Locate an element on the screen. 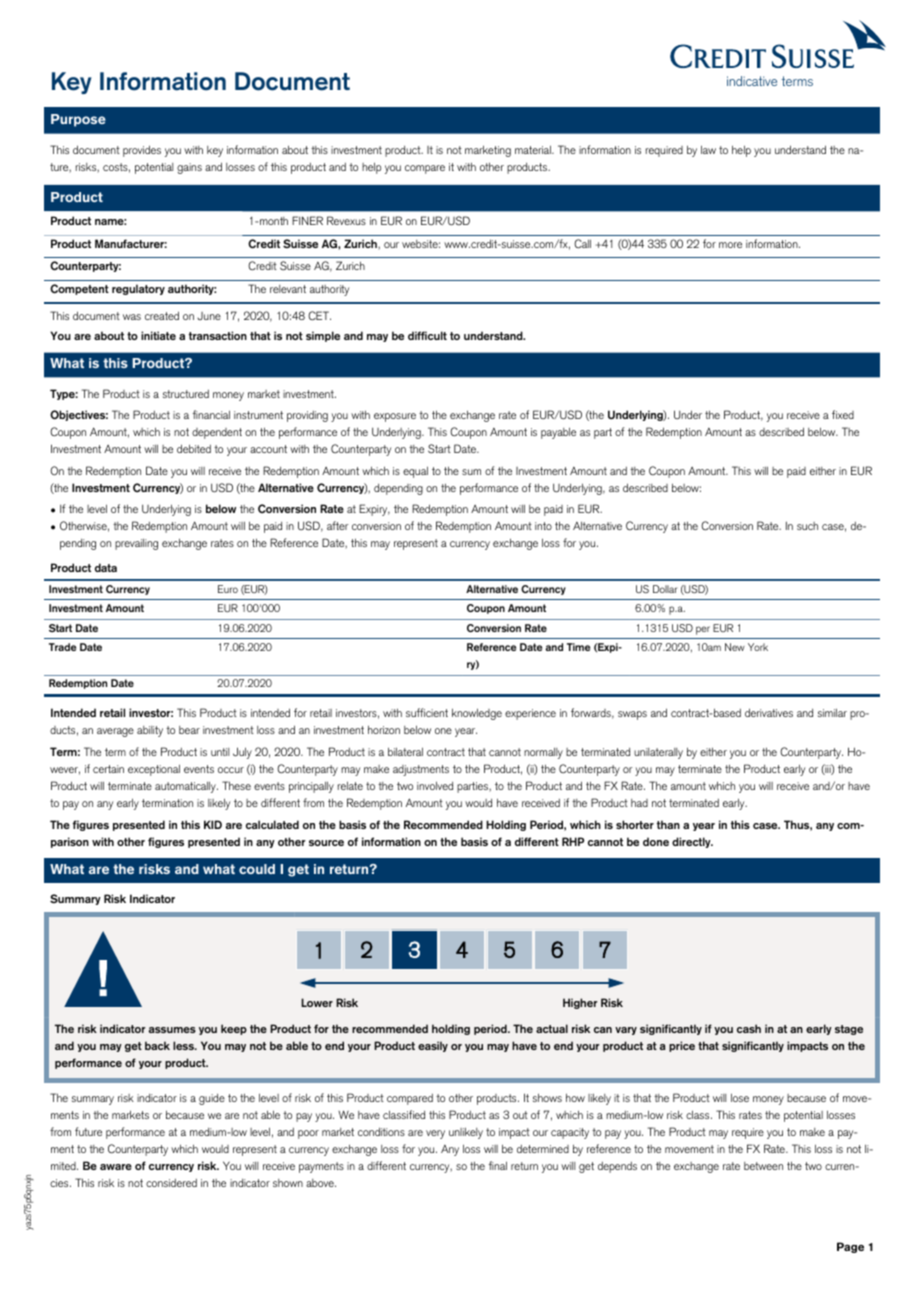 This screenshot has width=924, height=1308. involved is located at coordinates (435, 785).
